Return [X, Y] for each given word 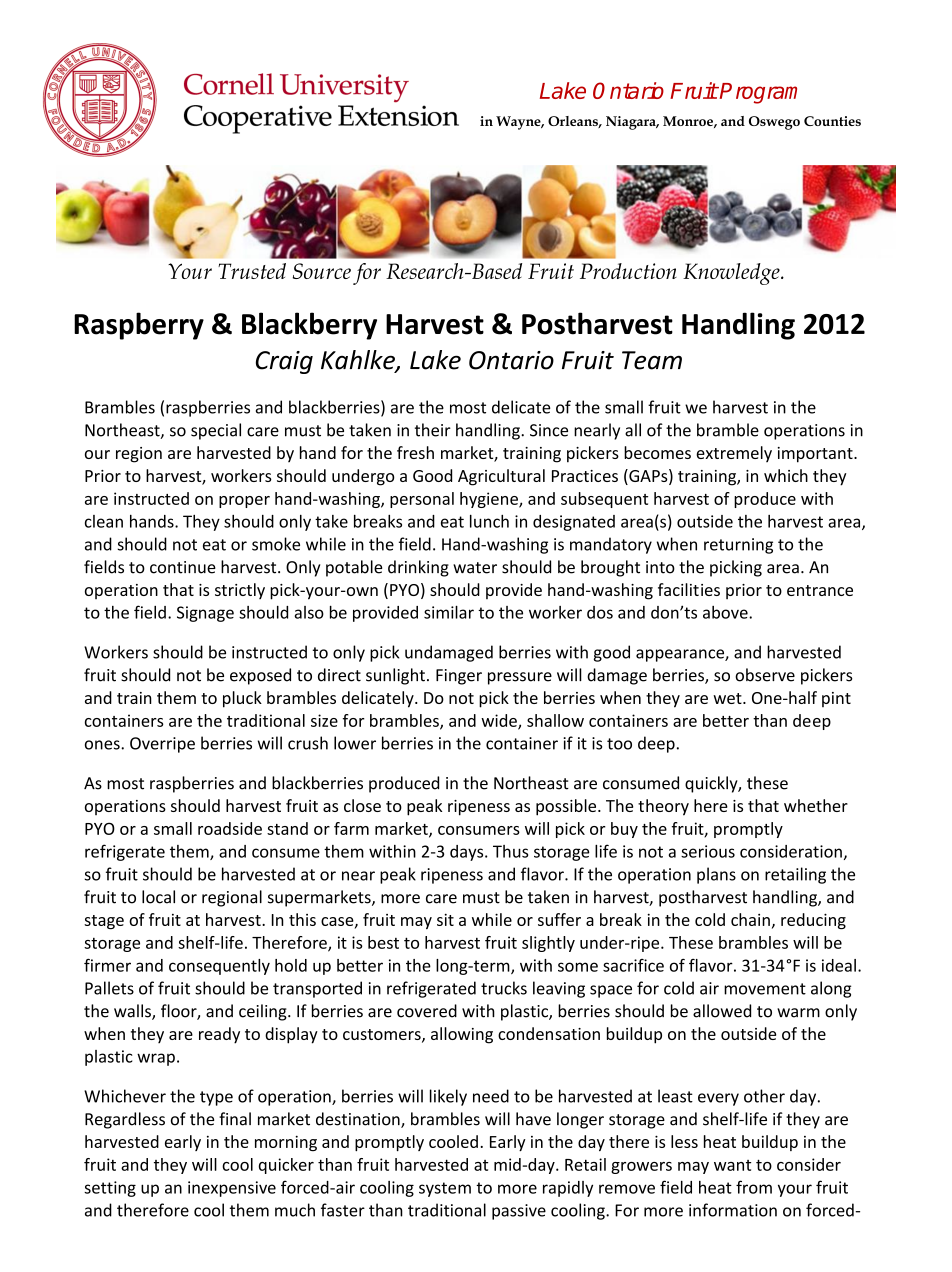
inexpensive [232, 1189]
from [754, 1187]
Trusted [252, 271]
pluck [242, 699]
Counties [832, 121]
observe [765, 675]
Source [322, 271]
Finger [459, 677]
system [445, 1189]
